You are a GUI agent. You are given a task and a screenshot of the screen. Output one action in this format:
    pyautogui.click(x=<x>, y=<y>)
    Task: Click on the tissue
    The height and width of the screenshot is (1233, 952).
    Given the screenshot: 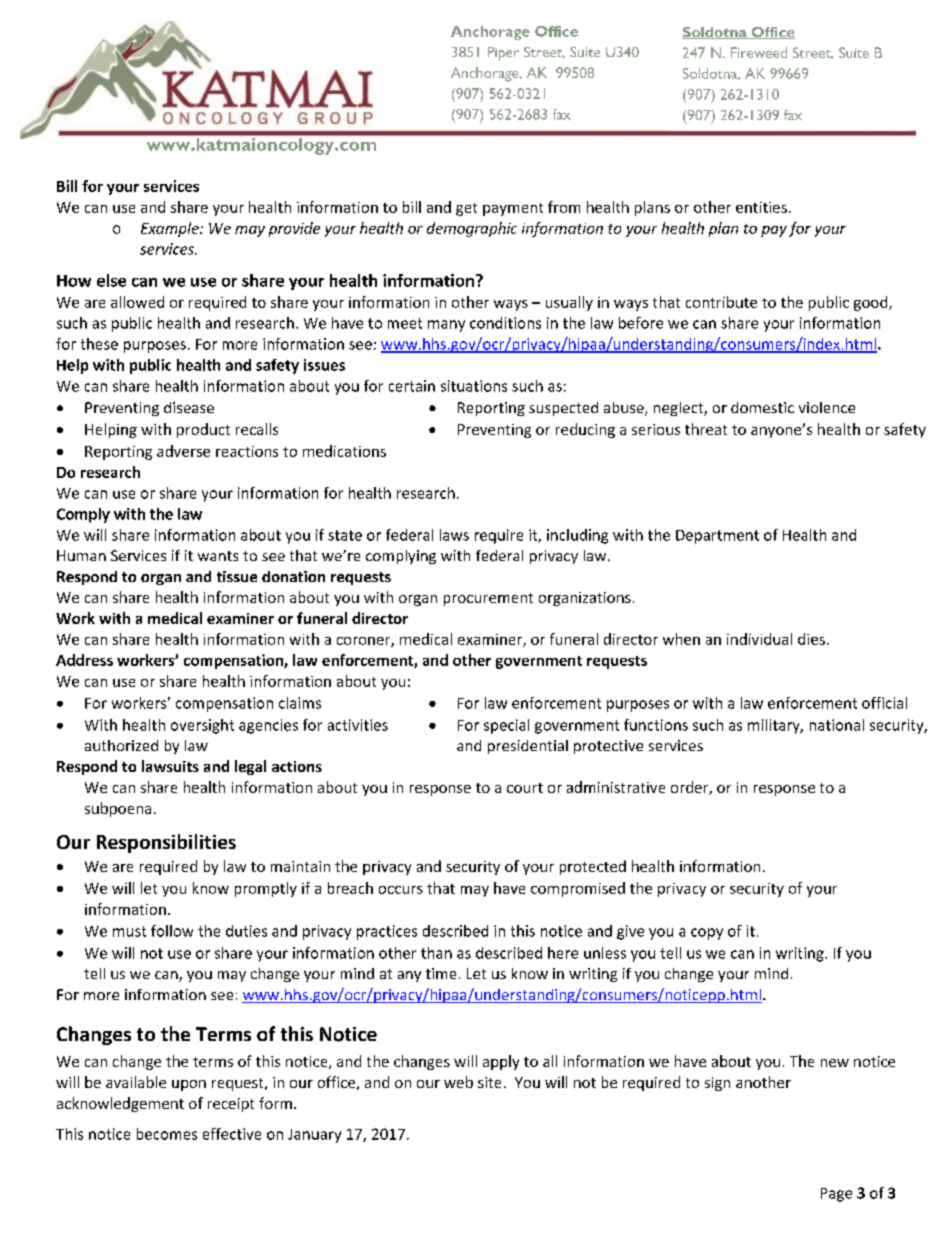 What is the action you would take?
    pyautogui.click(x=237, y=576)
